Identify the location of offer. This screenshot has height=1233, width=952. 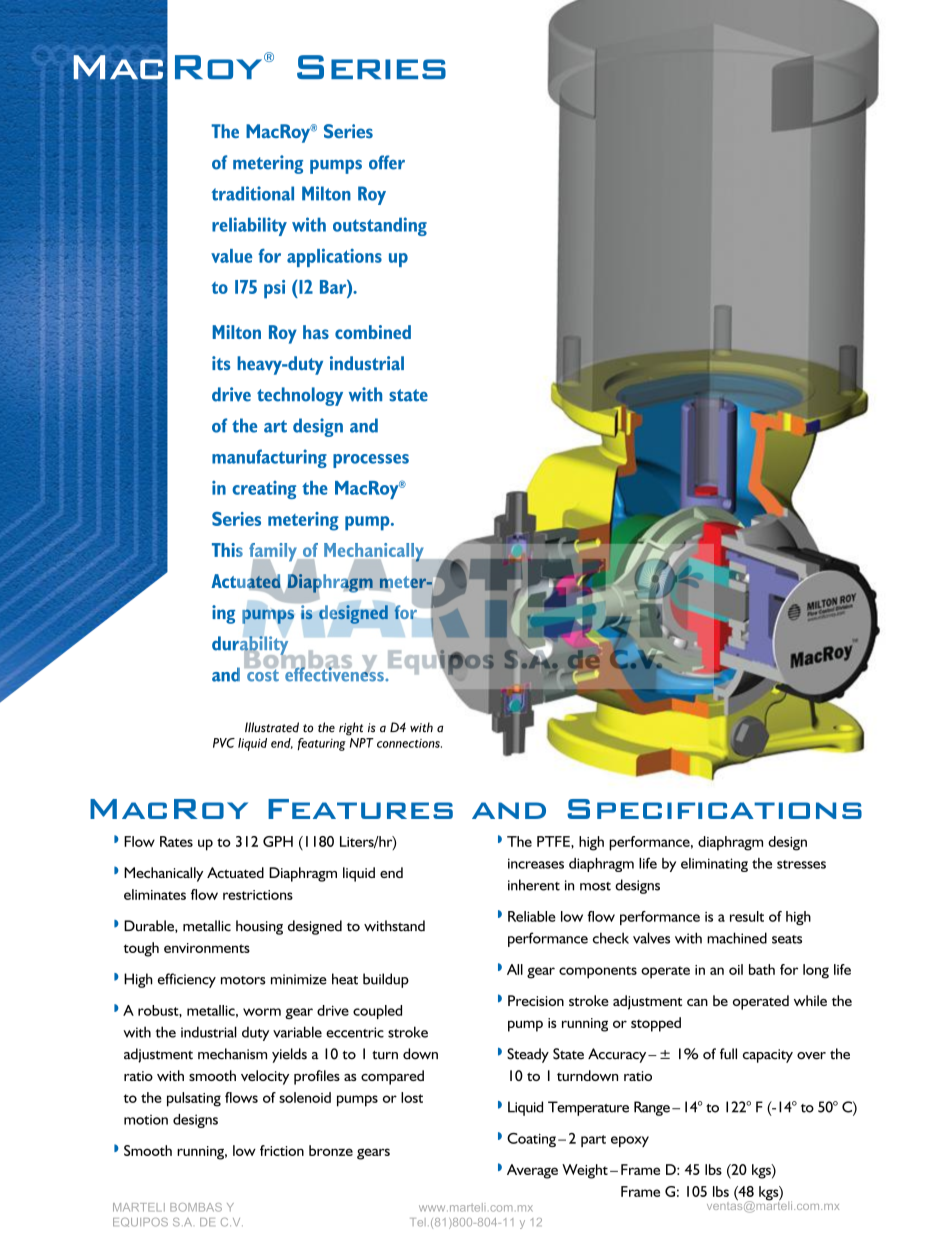
(387, 162).
